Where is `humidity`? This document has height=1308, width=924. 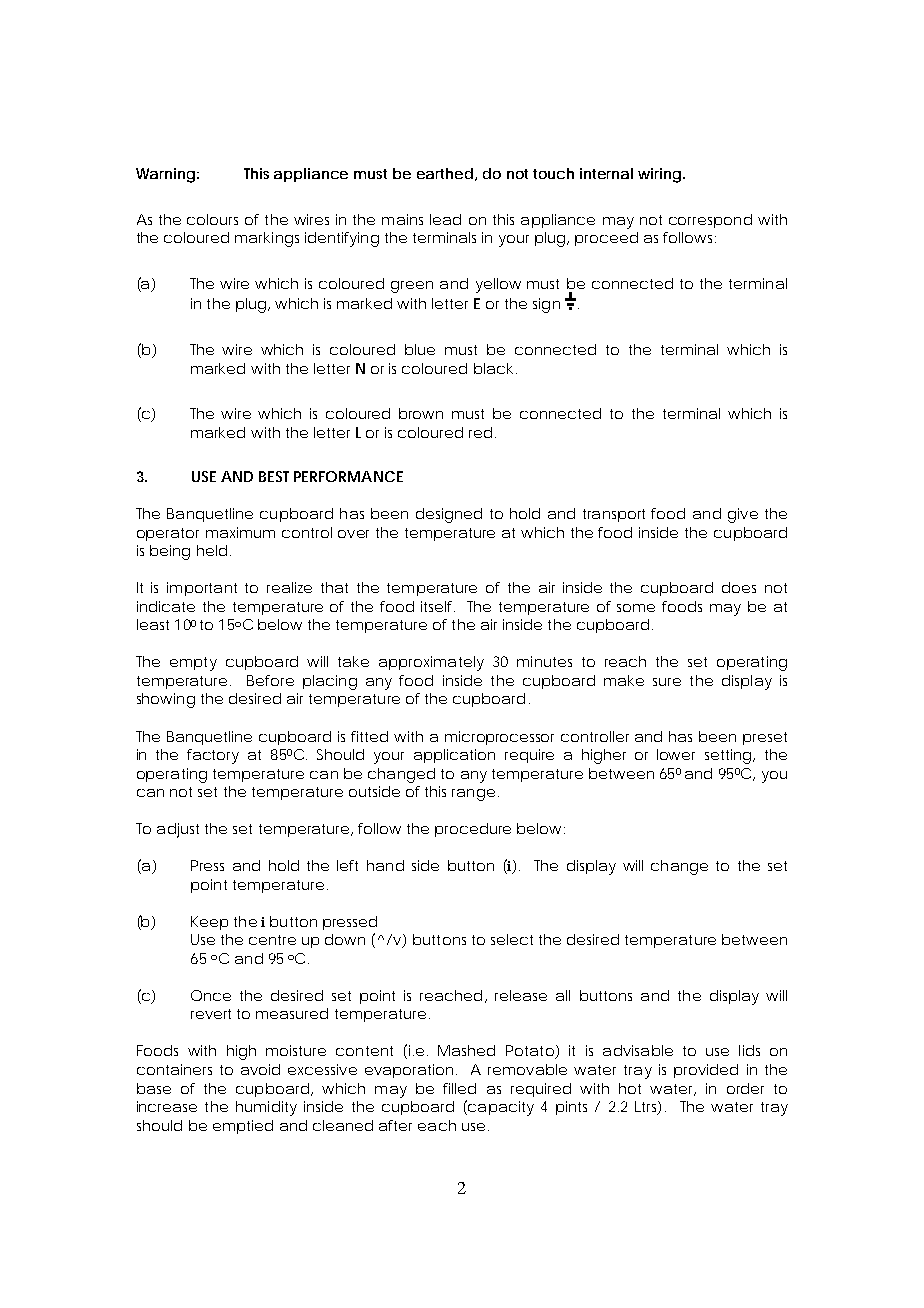 humidity is located at coordinates (266, 1108).
